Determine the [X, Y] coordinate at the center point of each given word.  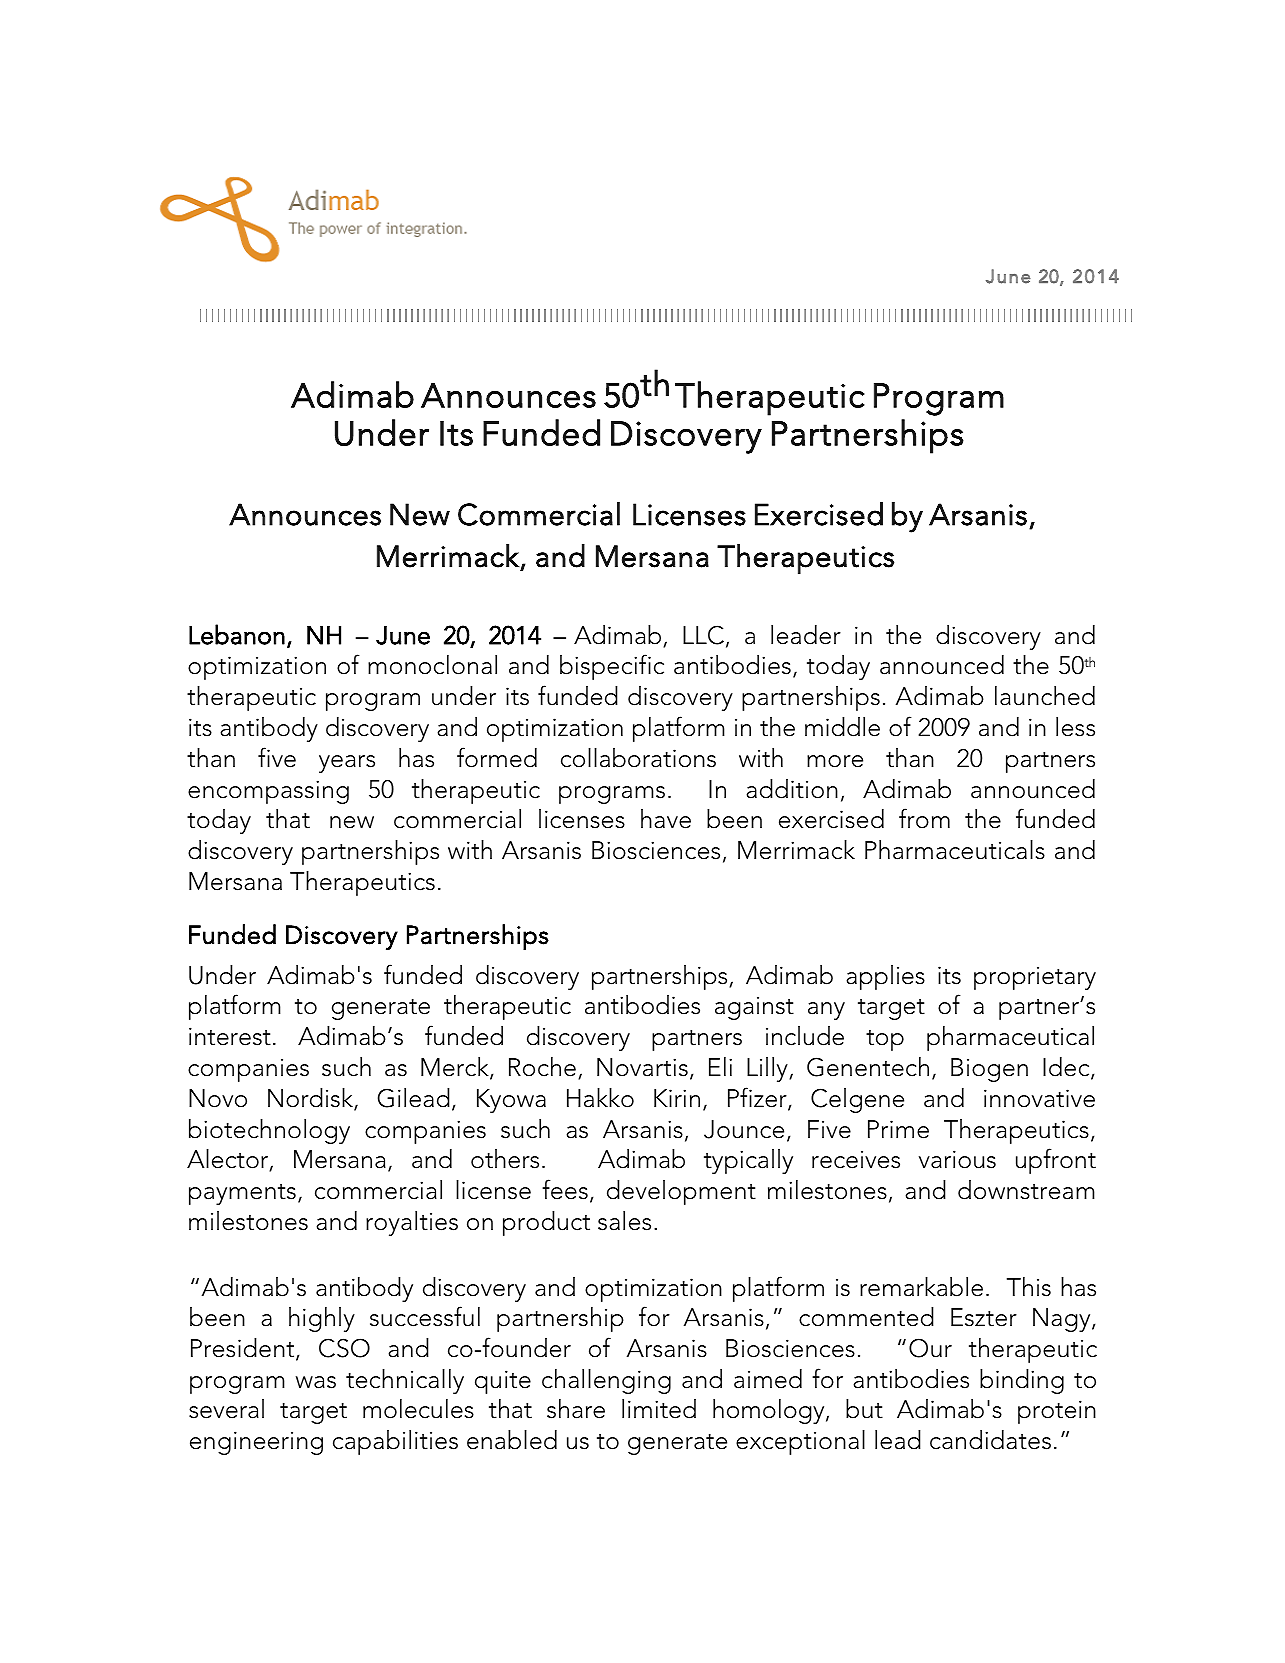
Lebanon [237, 634]
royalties [412, 1223]
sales [624, 1221]
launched [1045, 696]
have [666, 819]
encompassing [268, 792]
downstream [1026, 1190]
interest [230, 1036]
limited [659, 1409]
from [924, 818]
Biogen [989, 1070]
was [316, 1382]
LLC [703, 635]
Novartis [642, 1067]
